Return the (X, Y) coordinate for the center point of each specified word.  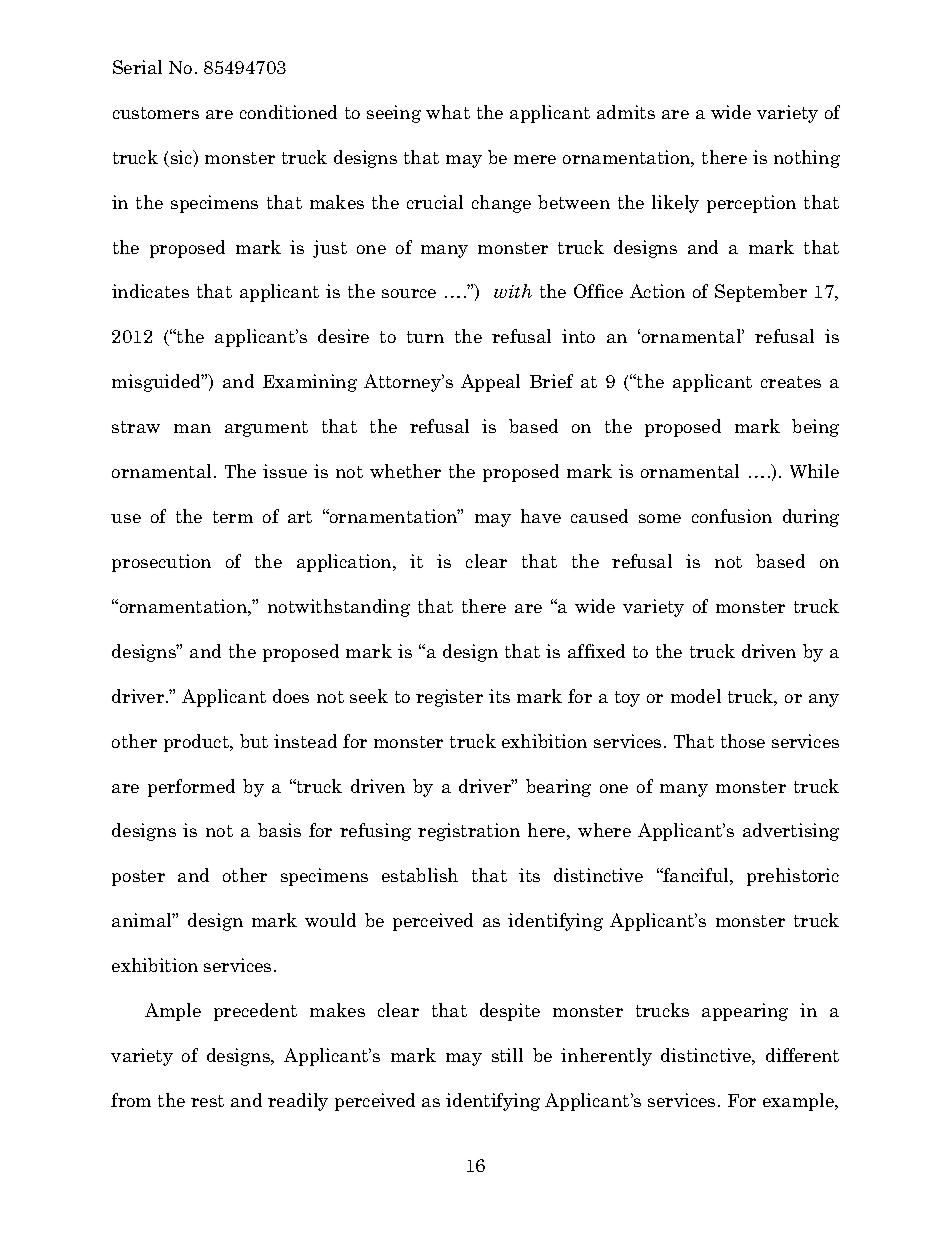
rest (207, 1101)
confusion (732, 516)
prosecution (161, 563)
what (448, 112)
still (507, 1055)
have (541, 516)
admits (626, 112)
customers (156, 113)
